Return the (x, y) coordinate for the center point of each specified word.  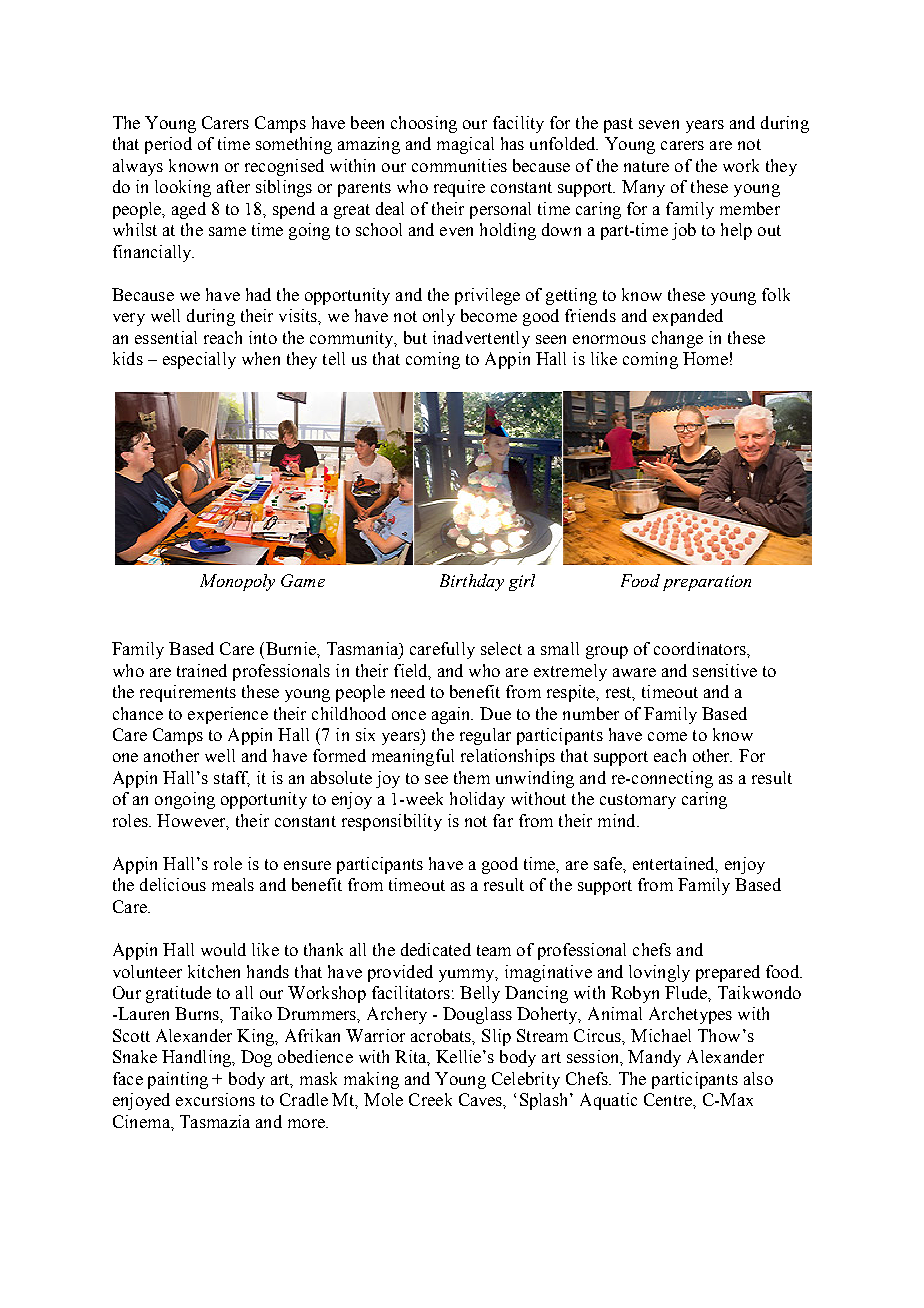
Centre (669, 1099)
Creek (430, 1099)
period (168, 145)
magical (465, 145)
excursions (215, 1099)
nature (646, 166)
